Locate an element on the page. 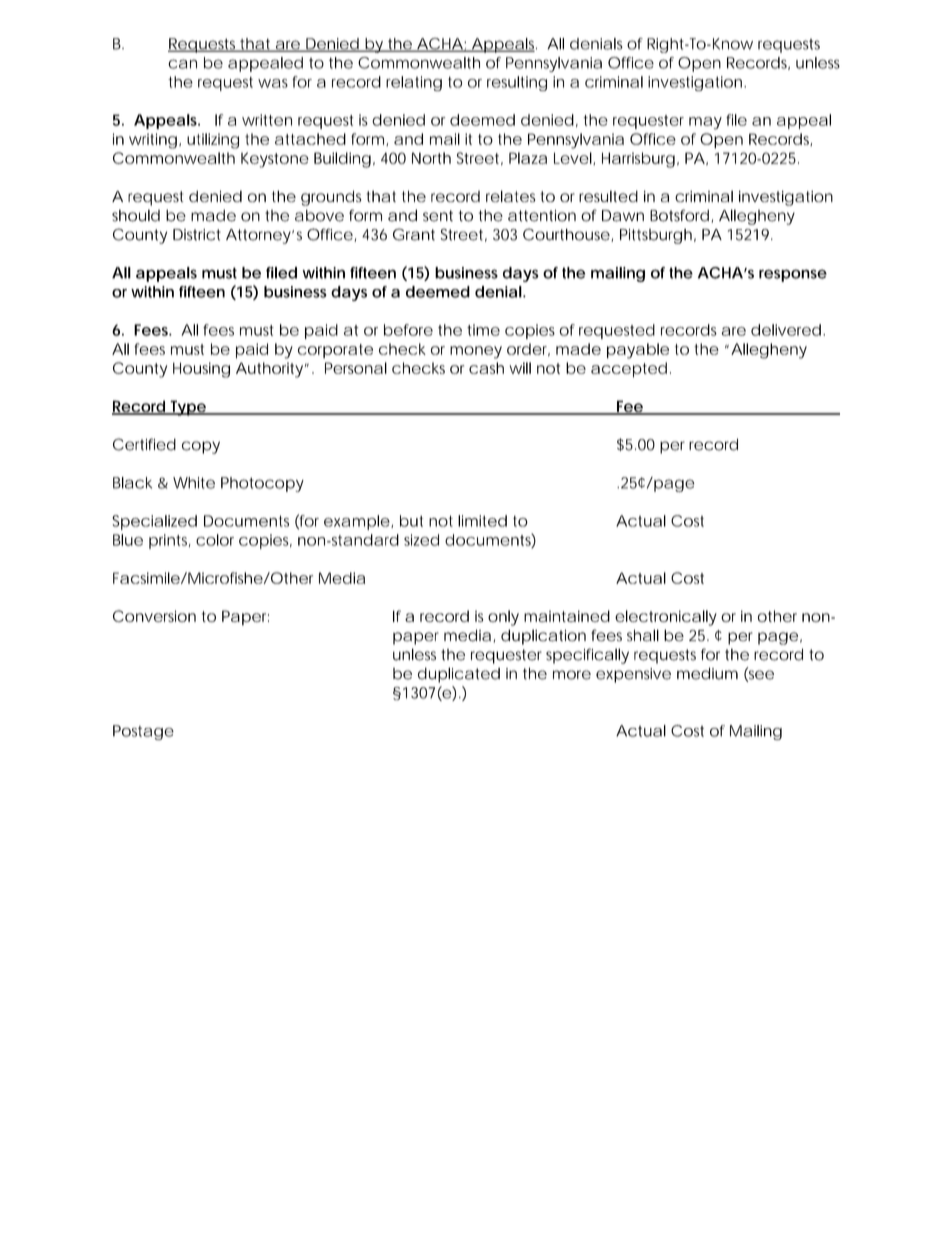 The width and height of the document is (952, 1233). shall is located at coordinates (643, 635).
